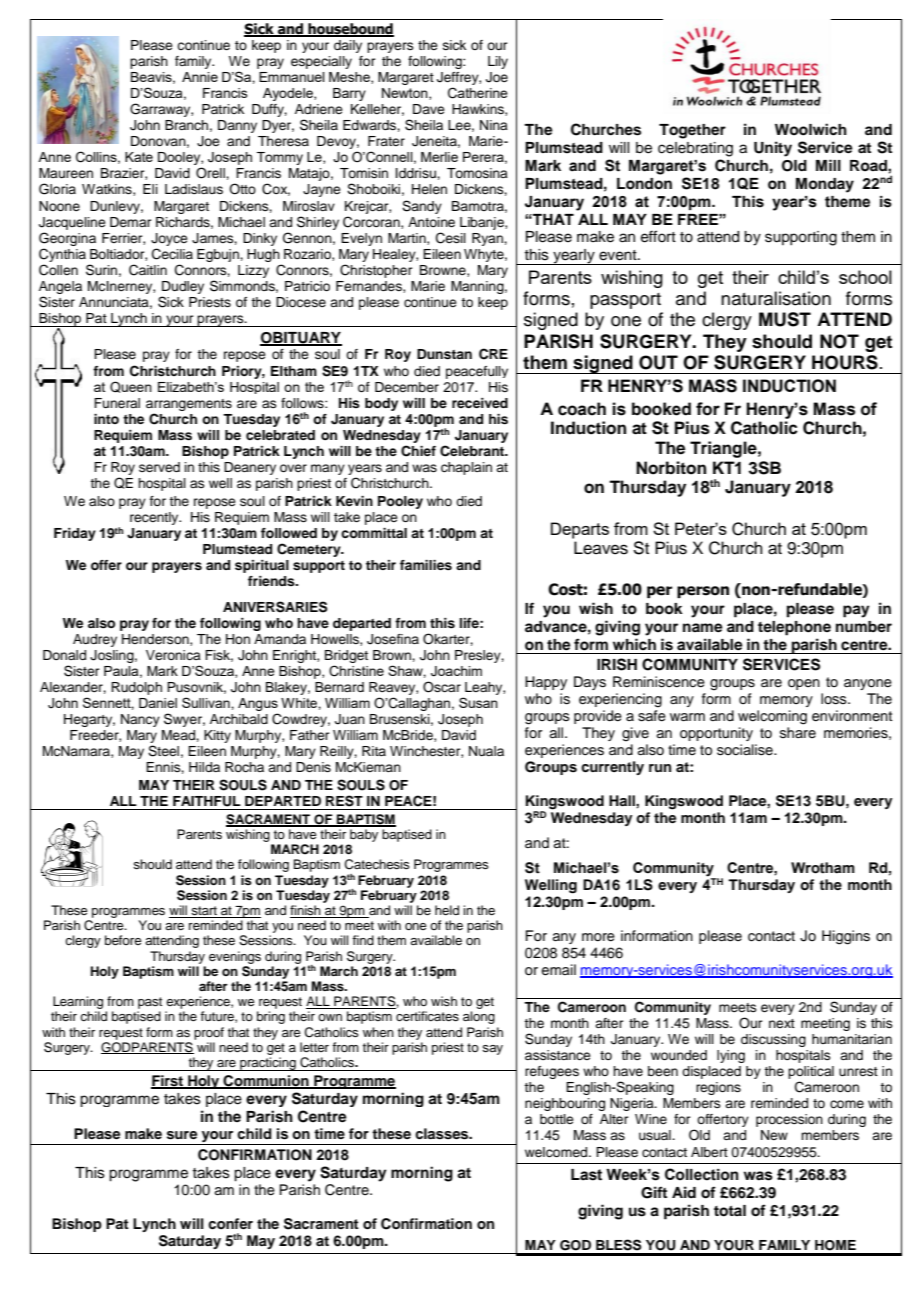  I want to click on Dunstan, so click(444, 354).
